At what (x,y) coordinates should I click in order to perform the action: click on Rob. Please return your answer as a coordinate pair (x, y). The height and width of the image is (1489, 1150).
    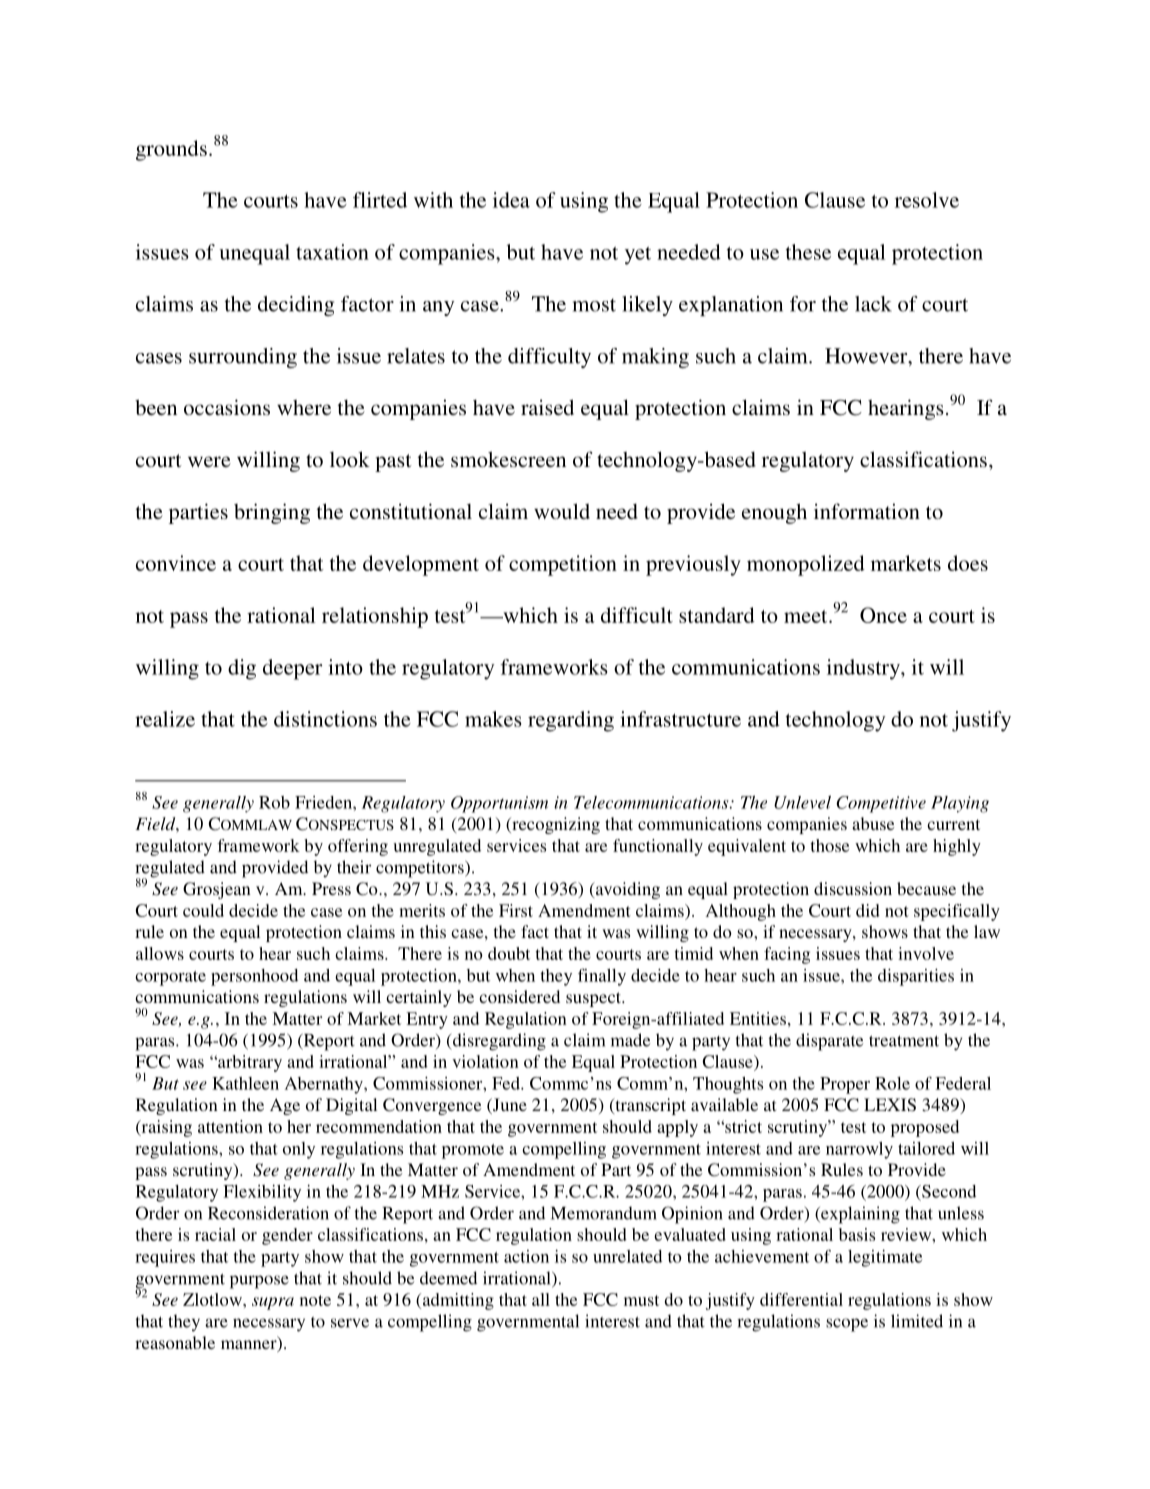
    Looking at the image, I should click on (274, 802).
